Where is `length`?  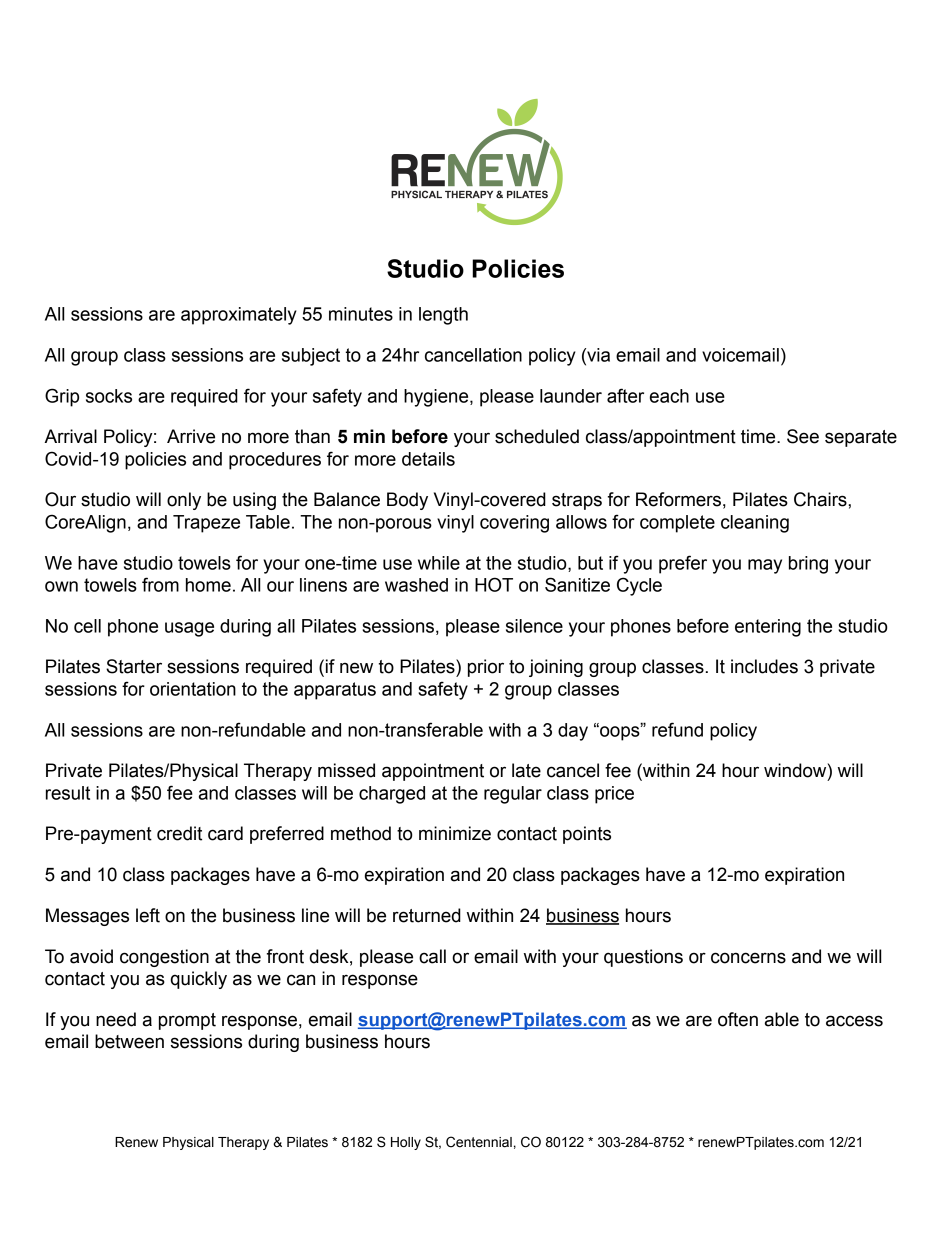
length is located at coordinates (443, 316).
